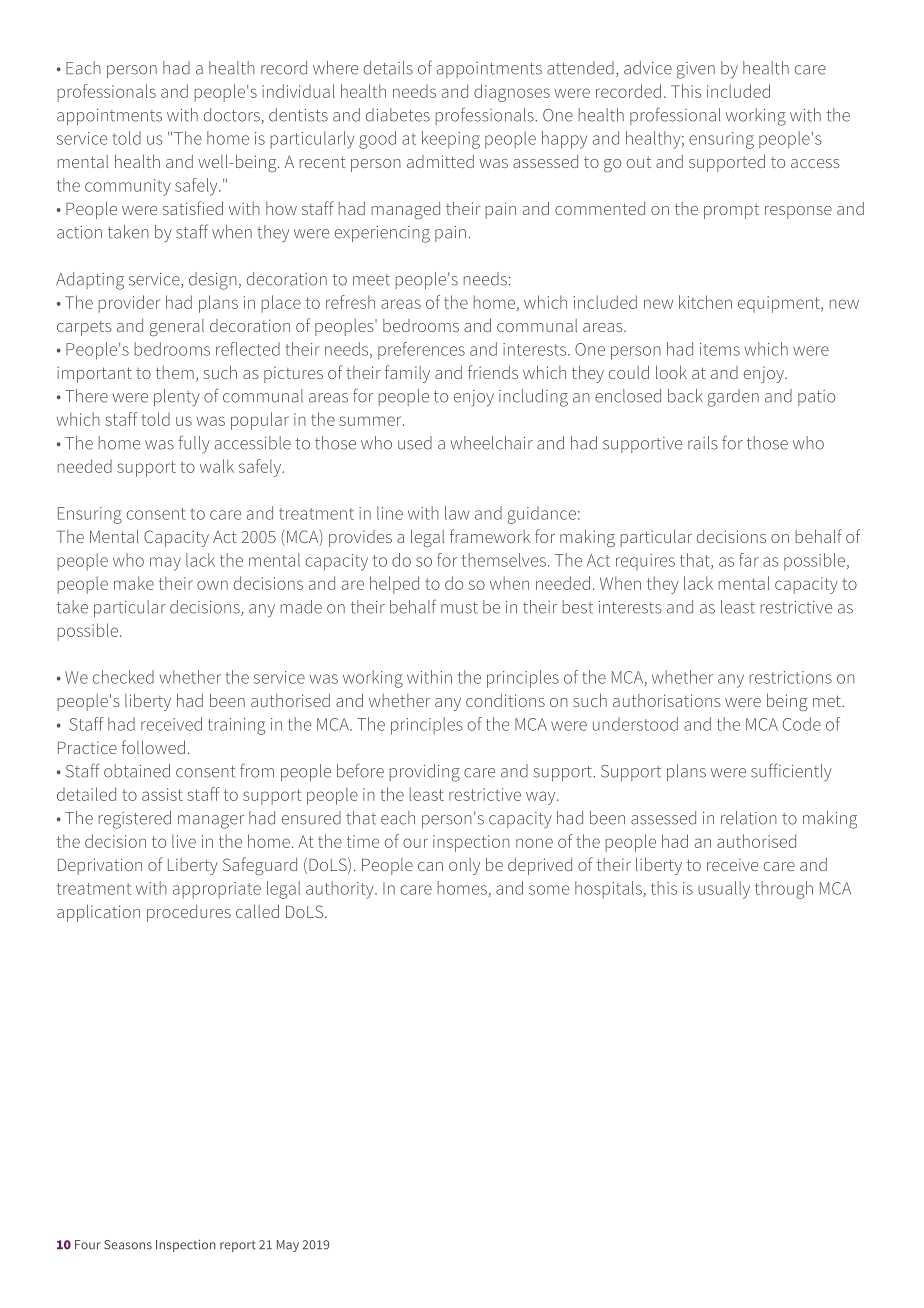  Describe the element at coordinates (459, 608) in the image. I see `must` at that location.
